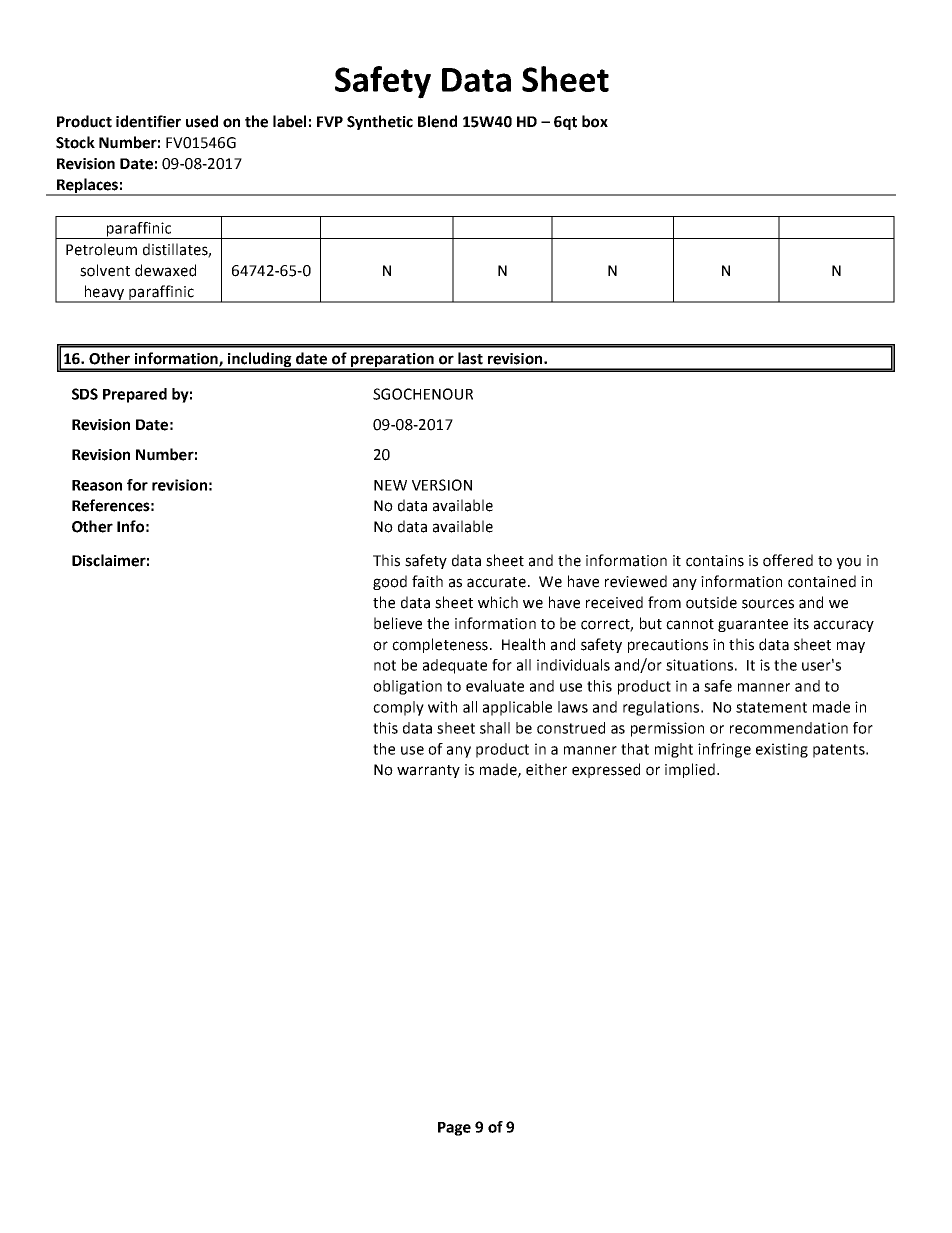 The height and width of the image is (1233, 952). Describe the element at coordinates (97, 485) in the image. I see `Reason` at that location.
